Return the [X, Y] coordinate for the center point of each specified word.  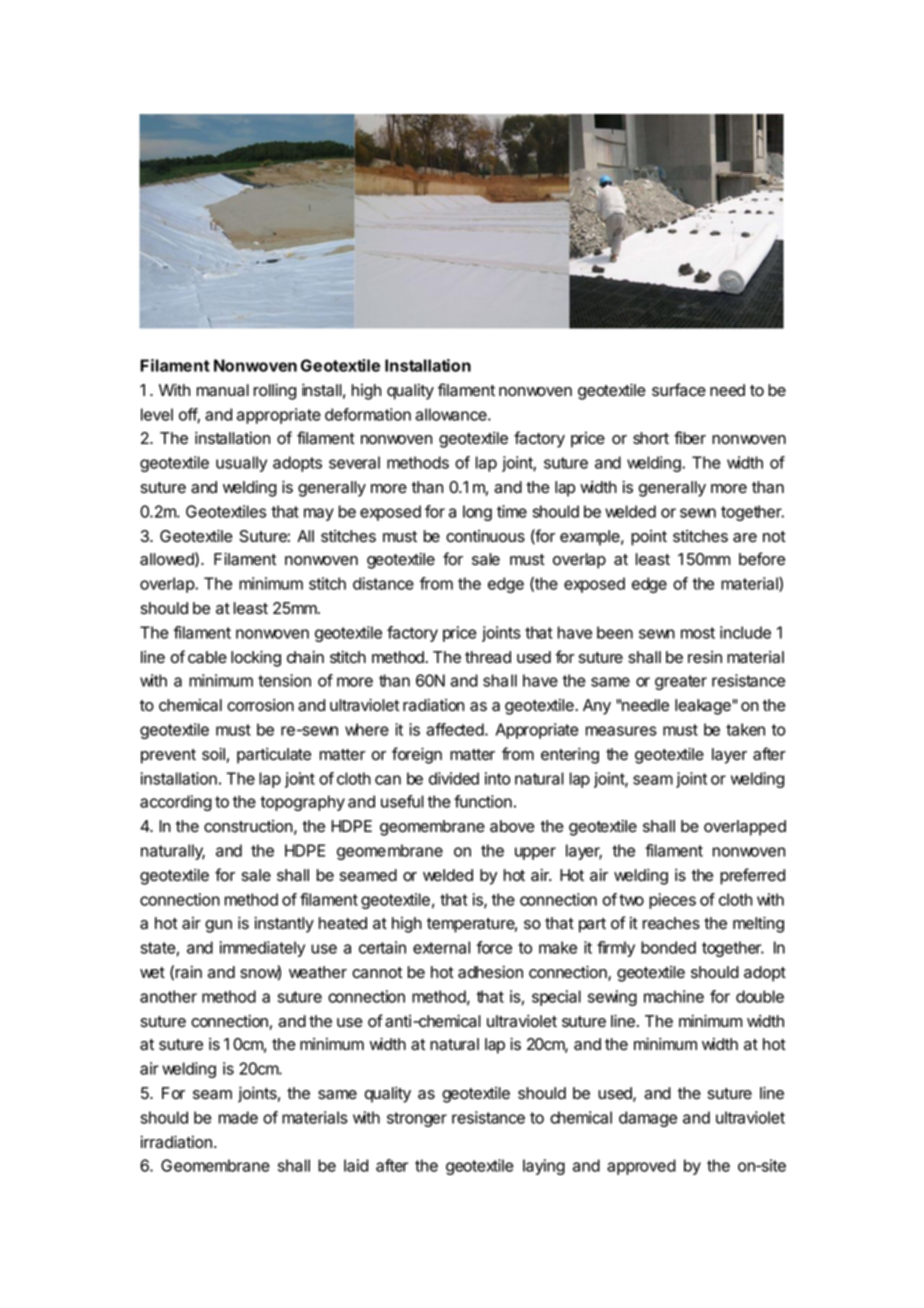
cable [207, 657]
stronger [417, 1119]
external [441, 947]
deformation [368, 414]
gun [218, 926]
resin [705, 657]
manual [223, 390]
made [238, 1117]
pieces [672, 901]
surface [679, 390]
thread [488, 657]
